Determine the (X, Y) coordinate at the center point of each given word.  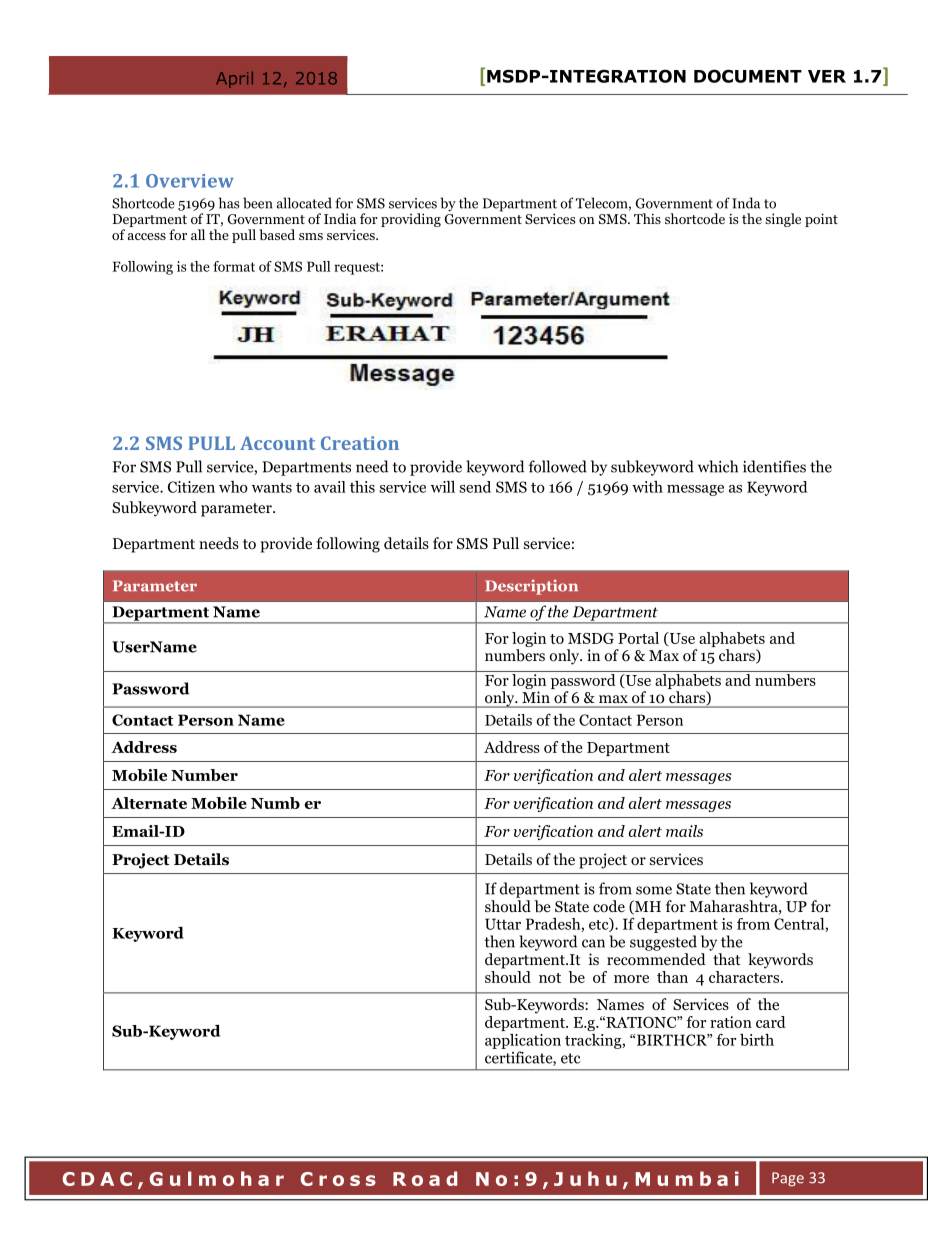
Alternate (149, 803)
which (718, 466)
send (475, 487)
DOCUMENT (748, 76)
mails (684, 831)
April (234, 80)
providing (411, 220)
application (523, 1041)
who (233, 487)
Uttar (503, 924)
